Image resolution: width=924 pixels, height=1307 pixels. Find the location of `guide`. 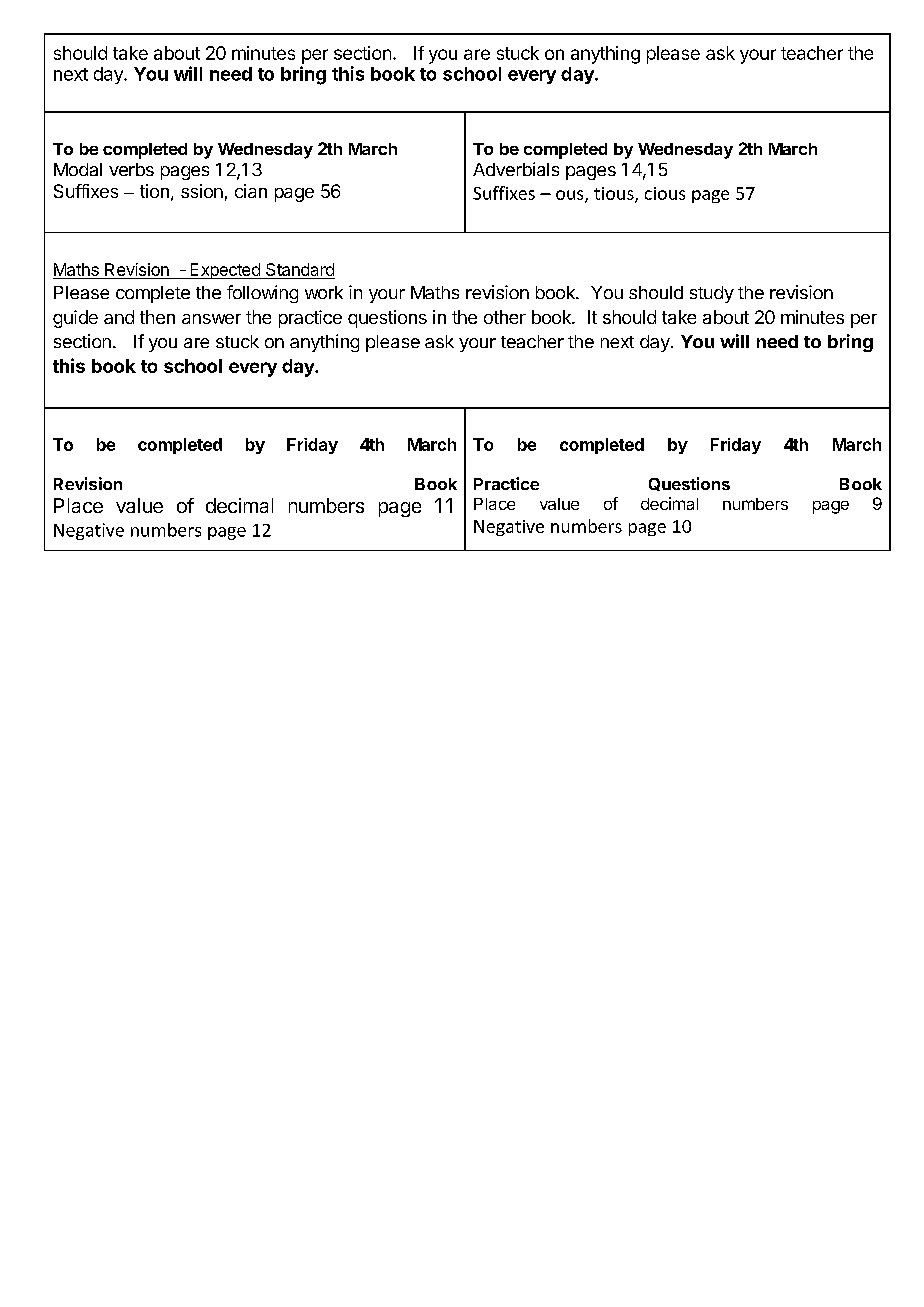

guide is located at coordinates (75, 319).
